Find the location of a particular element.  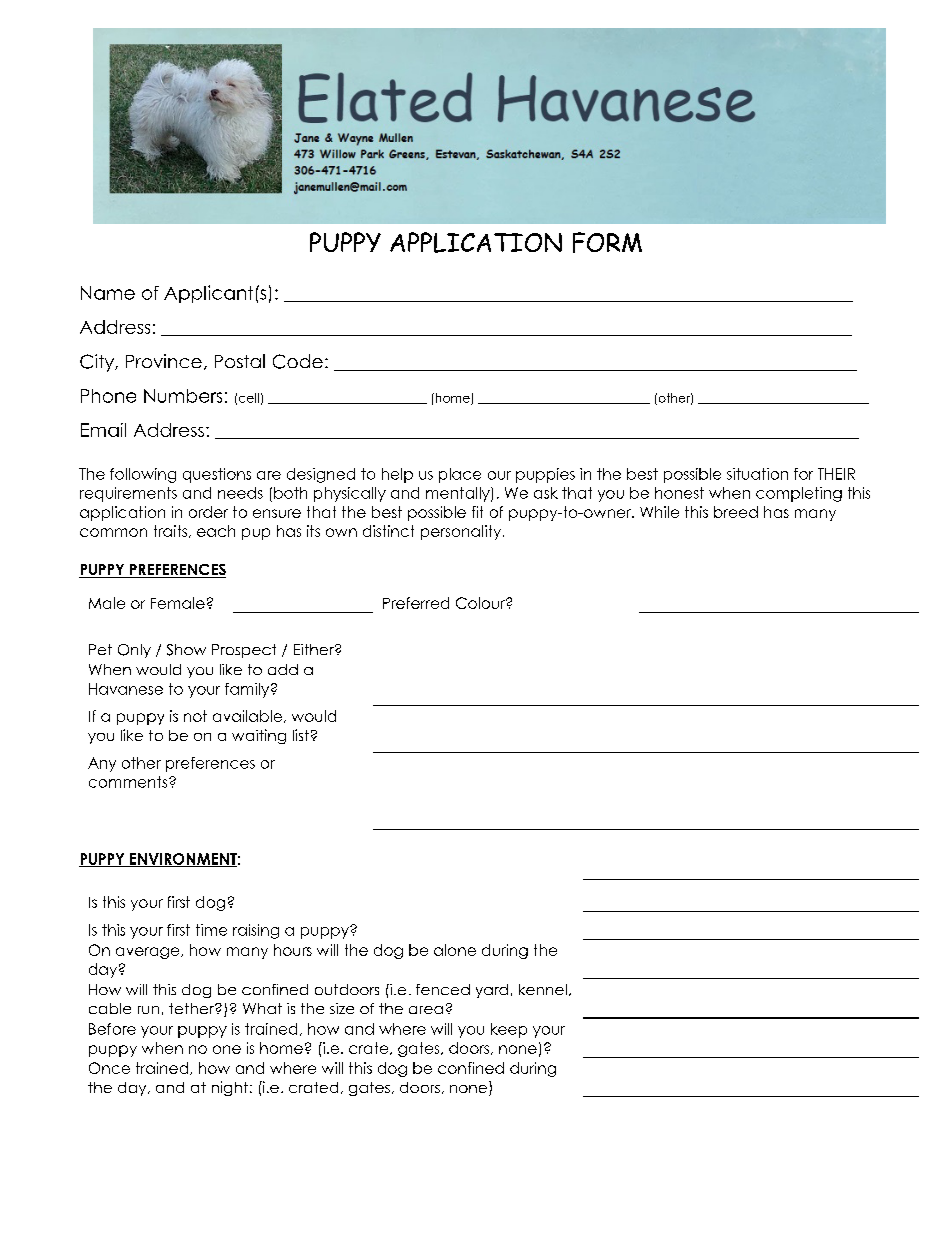

personality is located at coordinates (462, 532).
